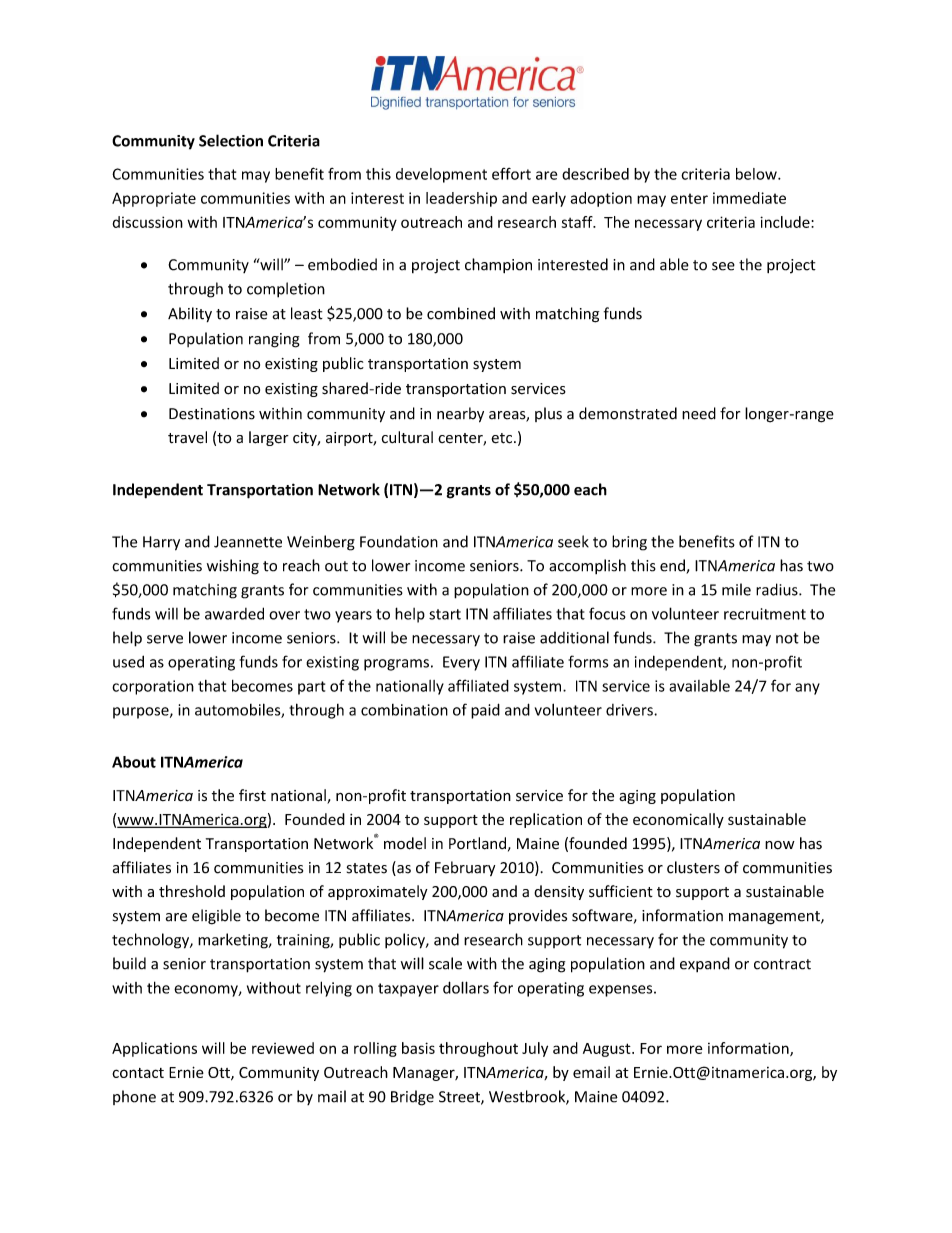 The height and width of the page is (1233, 952). Describe the element at coordinates (693, 867) in the page. I see `clusters` at that location.
